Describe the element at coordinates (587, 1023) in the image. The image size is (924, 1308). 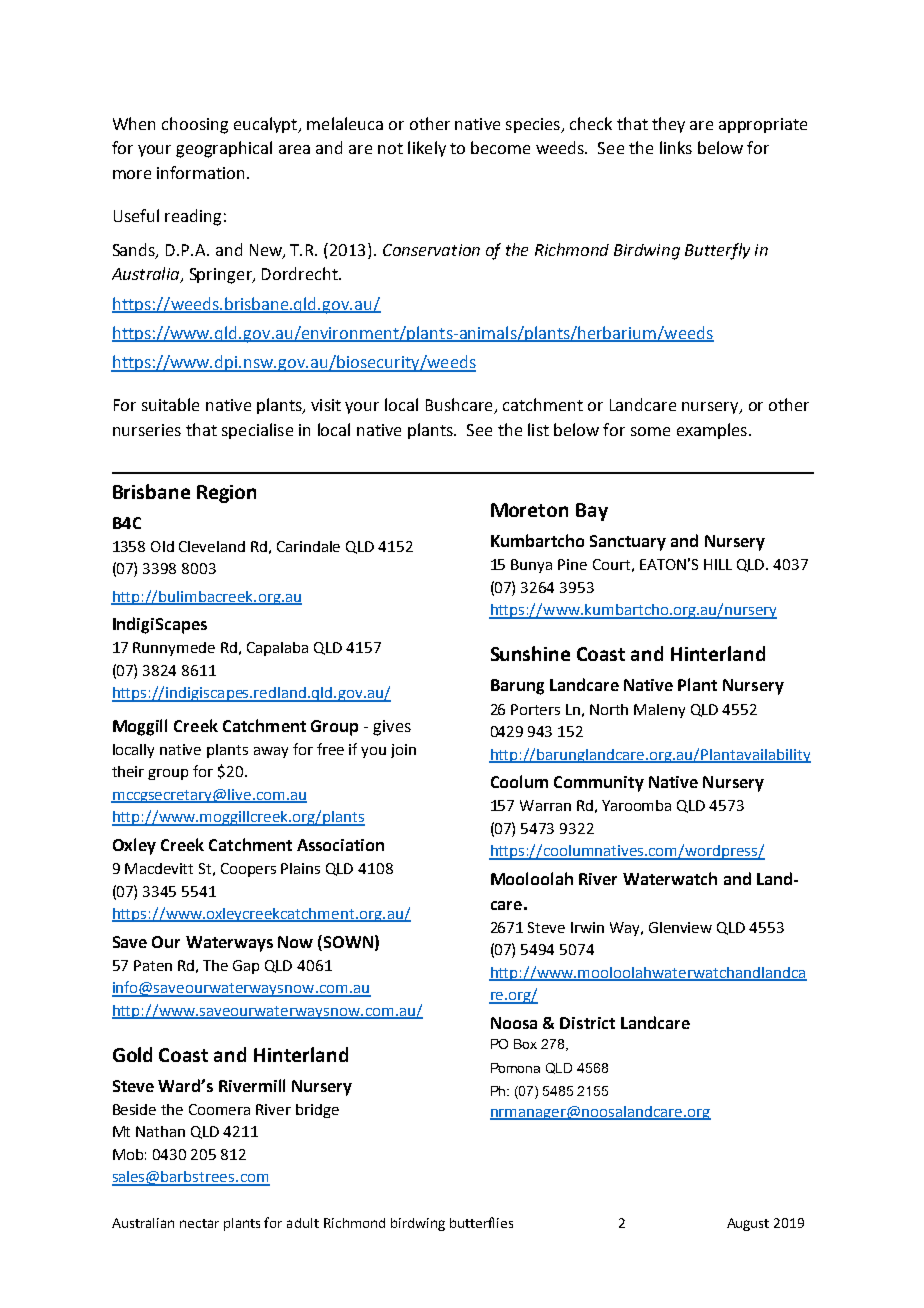
I see `District` at that location.
